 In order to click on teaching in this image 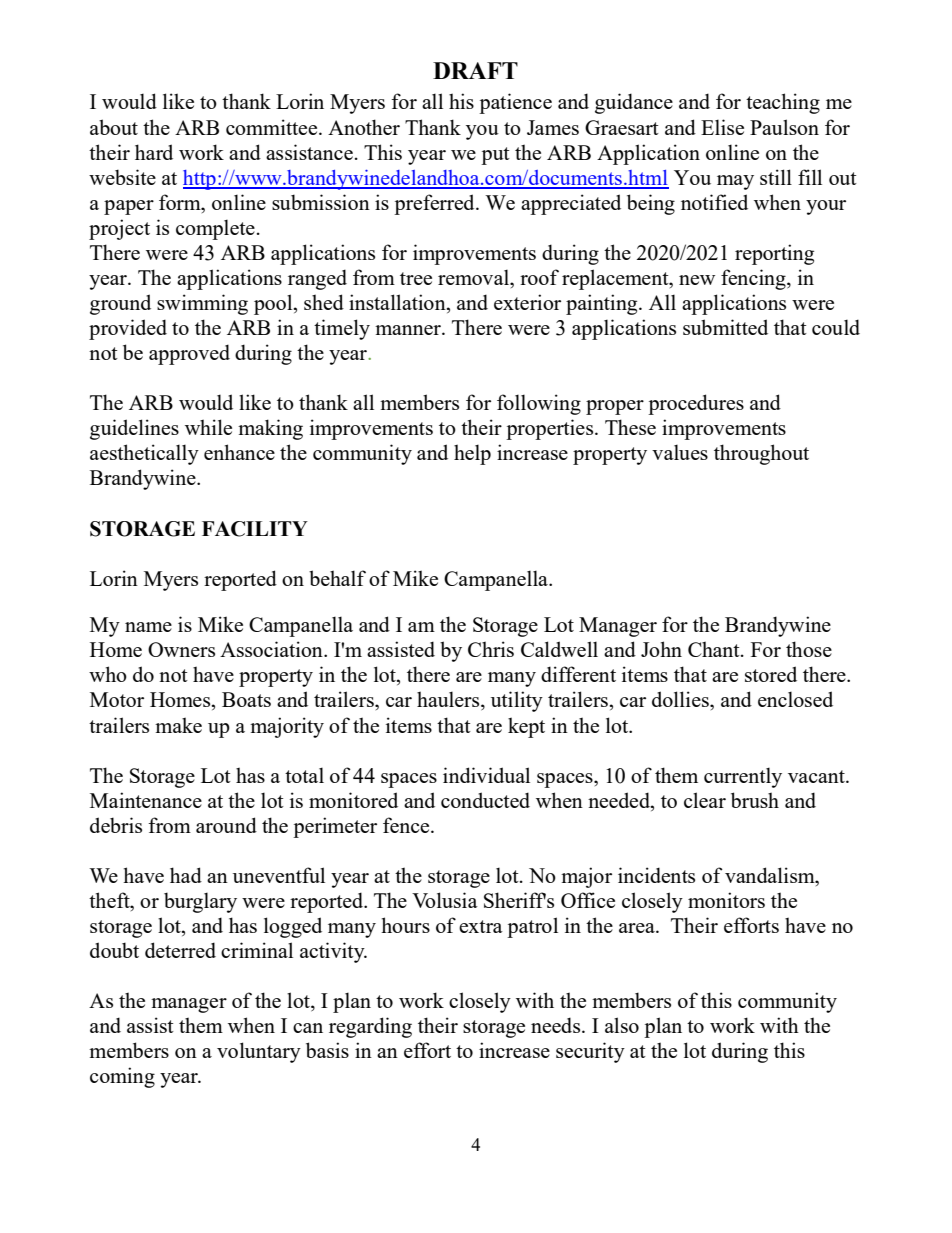, I will do `click(783, 103)`.
